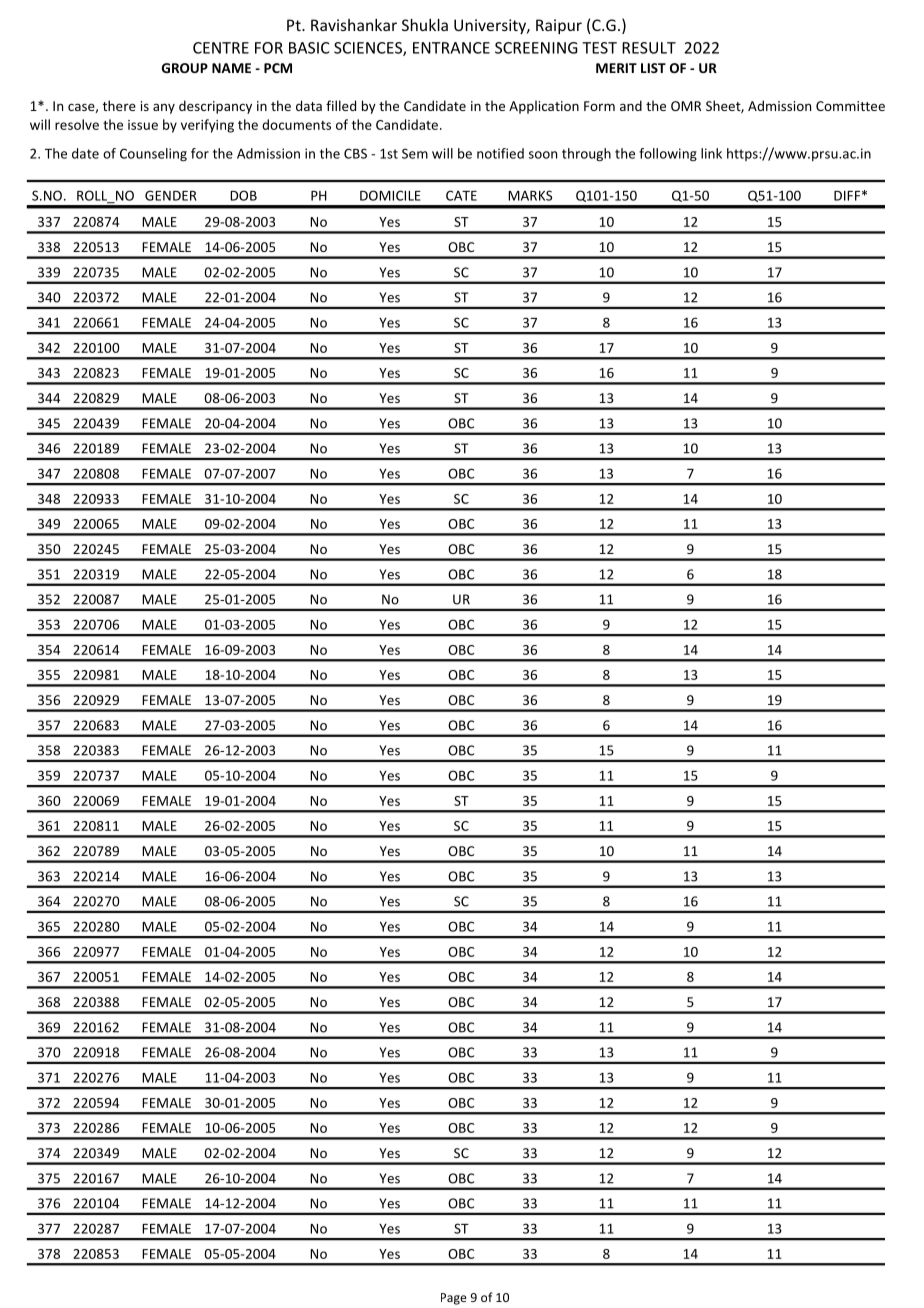 This screenshot has width=924, height=1308. What do you see at coordinates (454, 1299) in the screenshot?
I see `Page` at bounding box center [454, 1299].
